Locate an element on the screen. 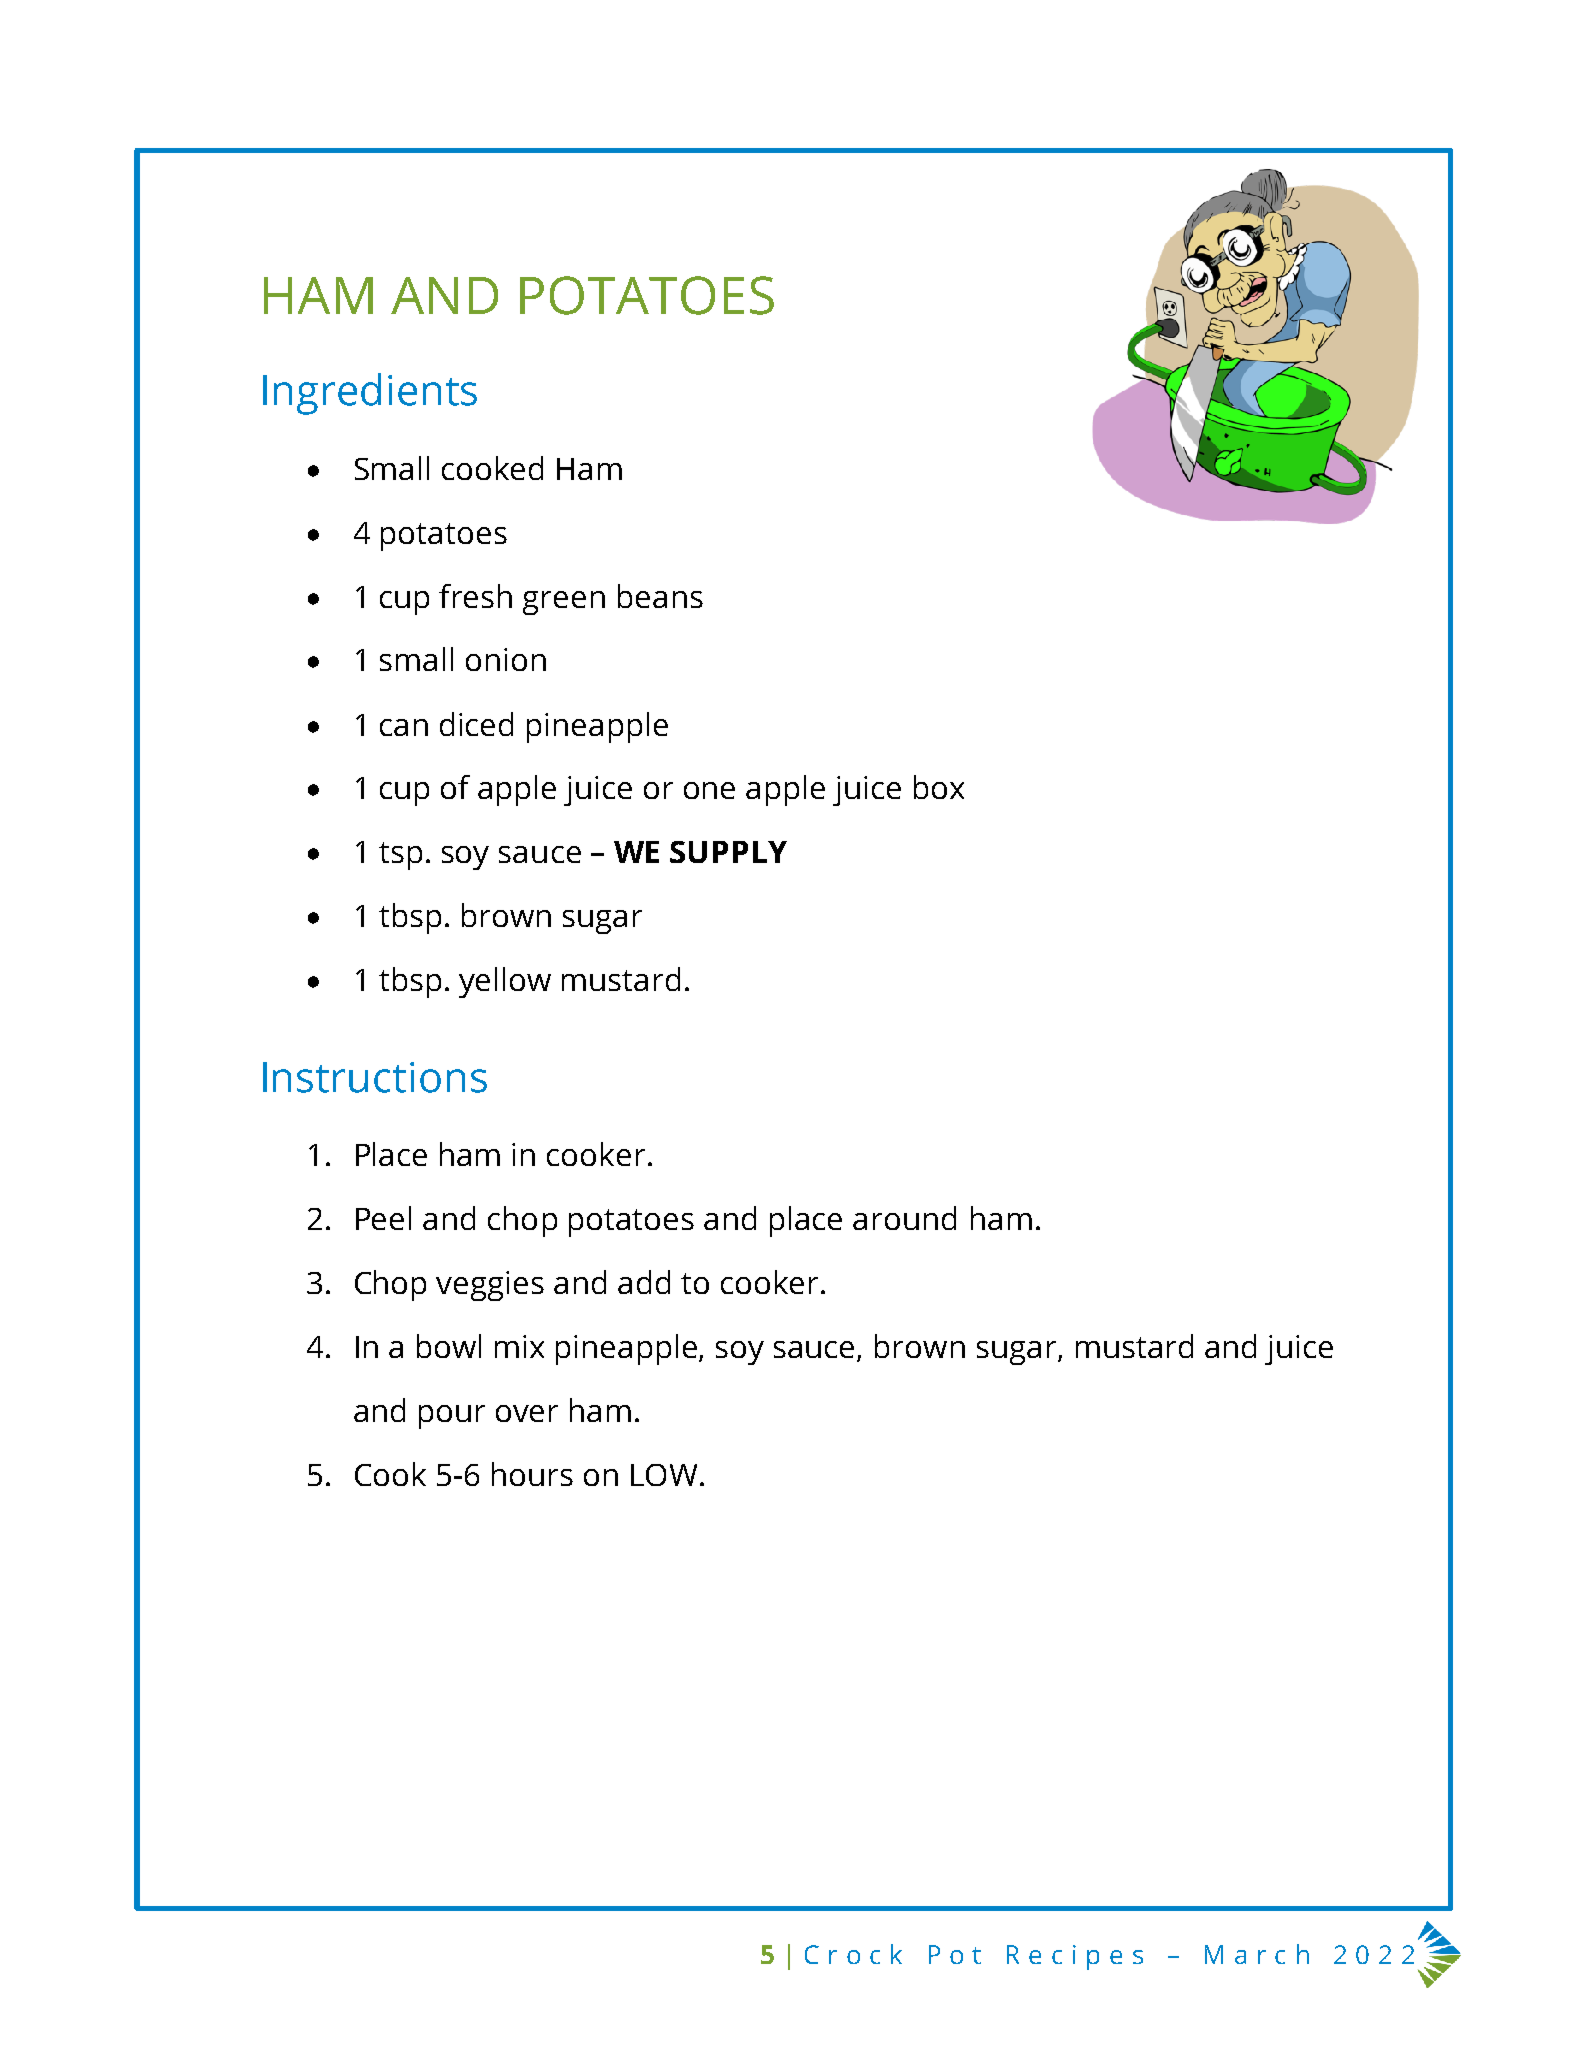 The height and width of the screenshot is (2065, 1596). beans is located at coordinates (660, 596).
